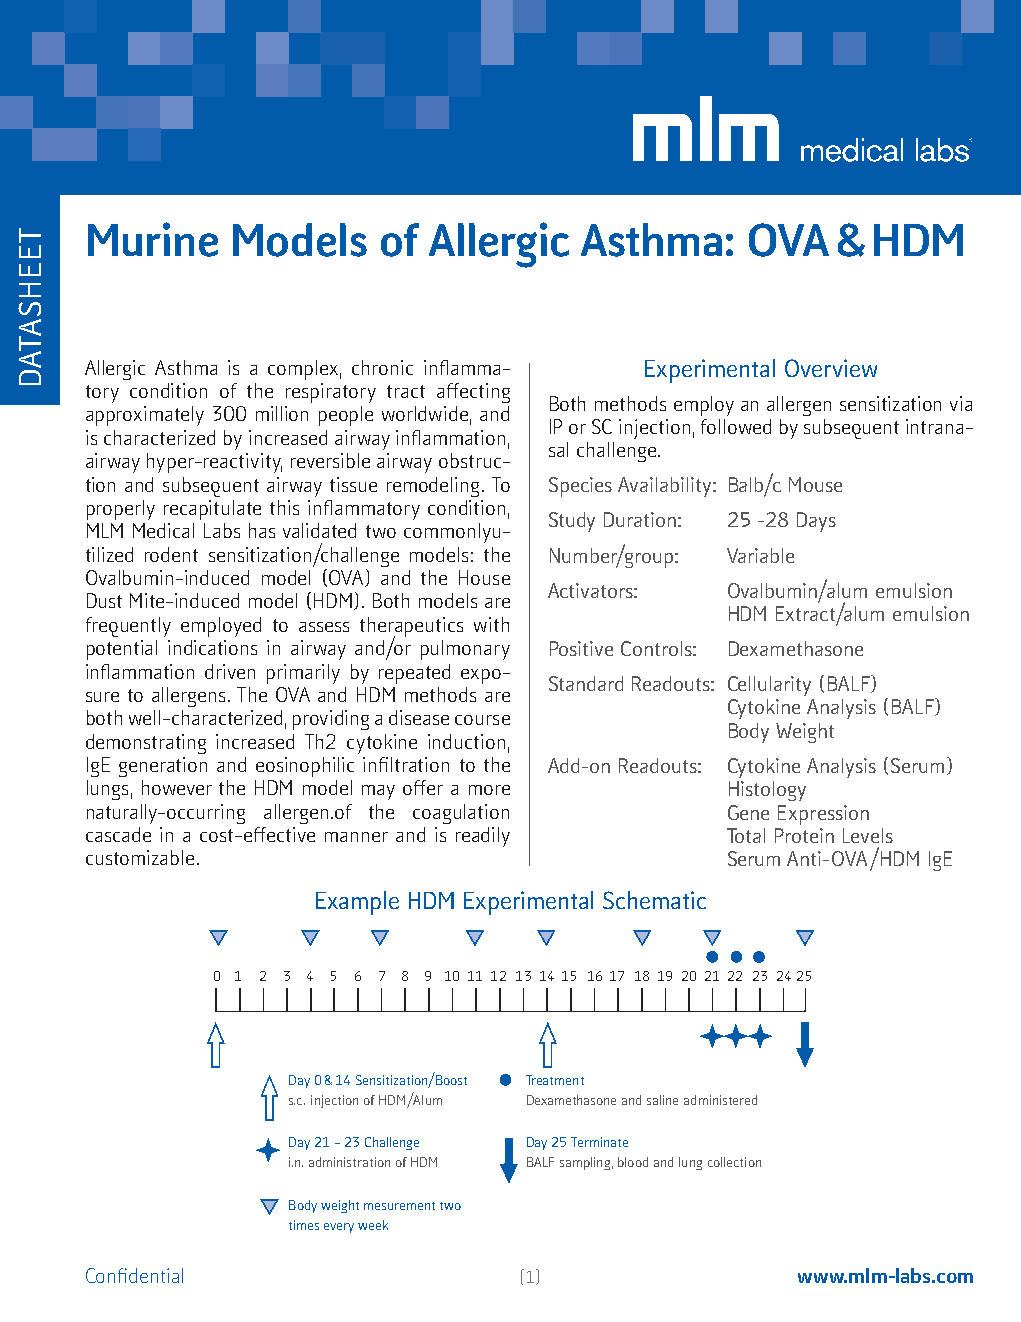 The width and height of the screenshot is (1021, 1322). Describe the element at coordinates (153, 239) in the screenshot. I see `Murine` at that location.
